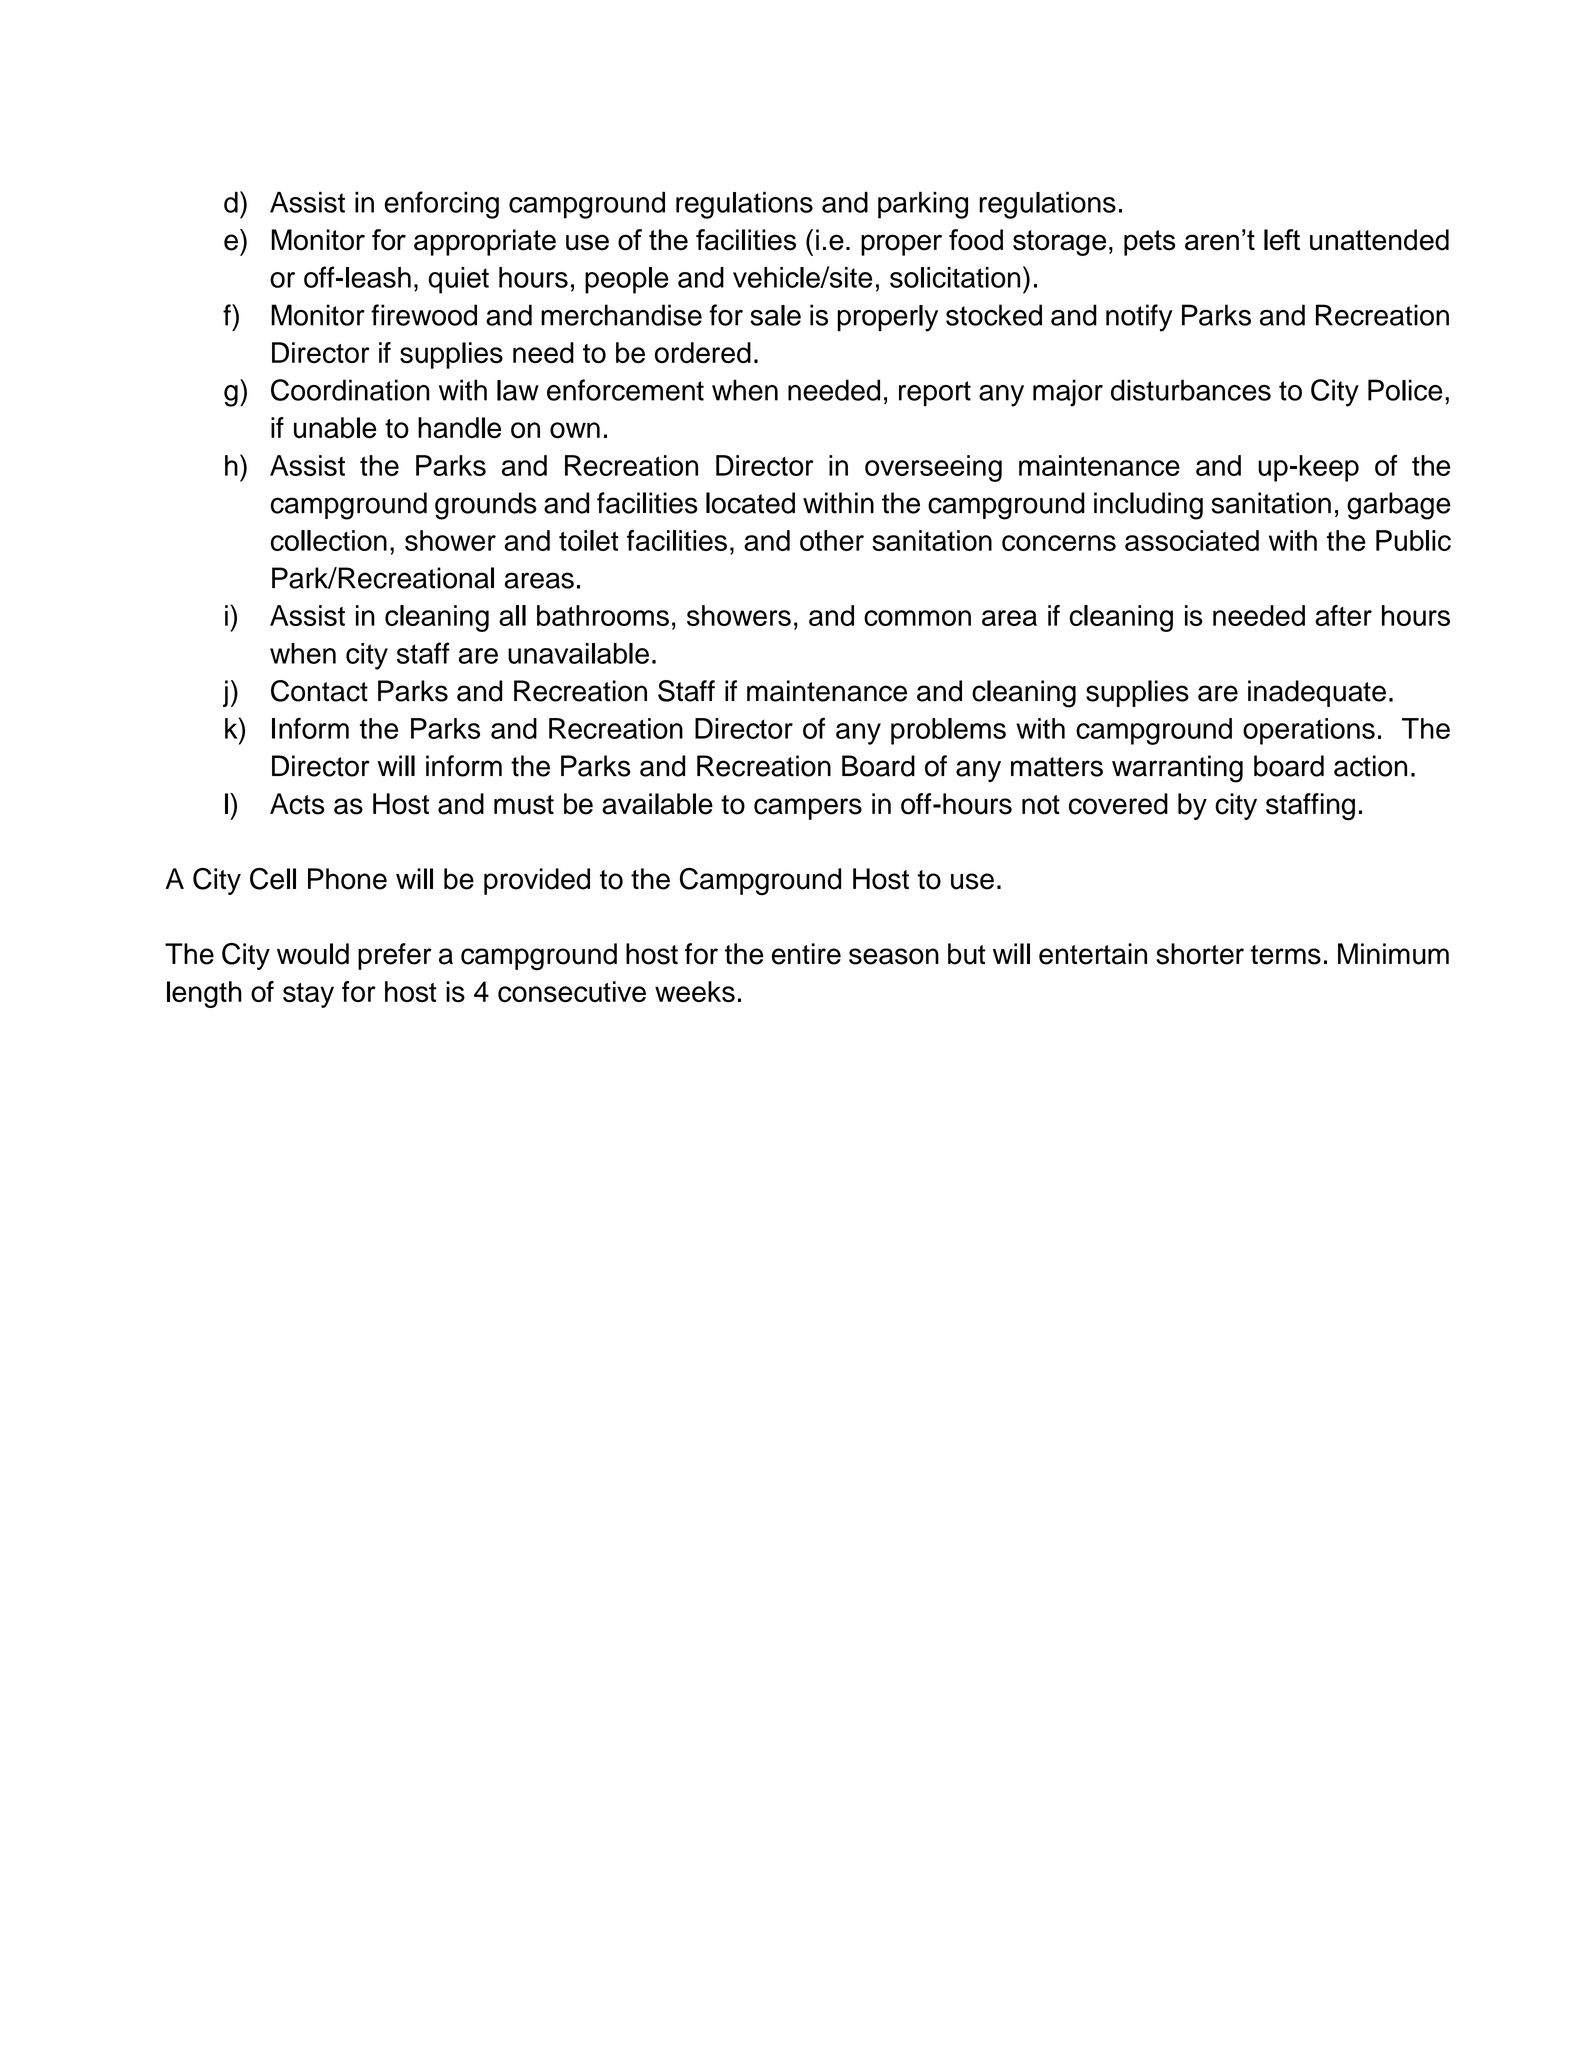 This document has height=2046, width=1581. I want to click on common, so click(917, 618).
